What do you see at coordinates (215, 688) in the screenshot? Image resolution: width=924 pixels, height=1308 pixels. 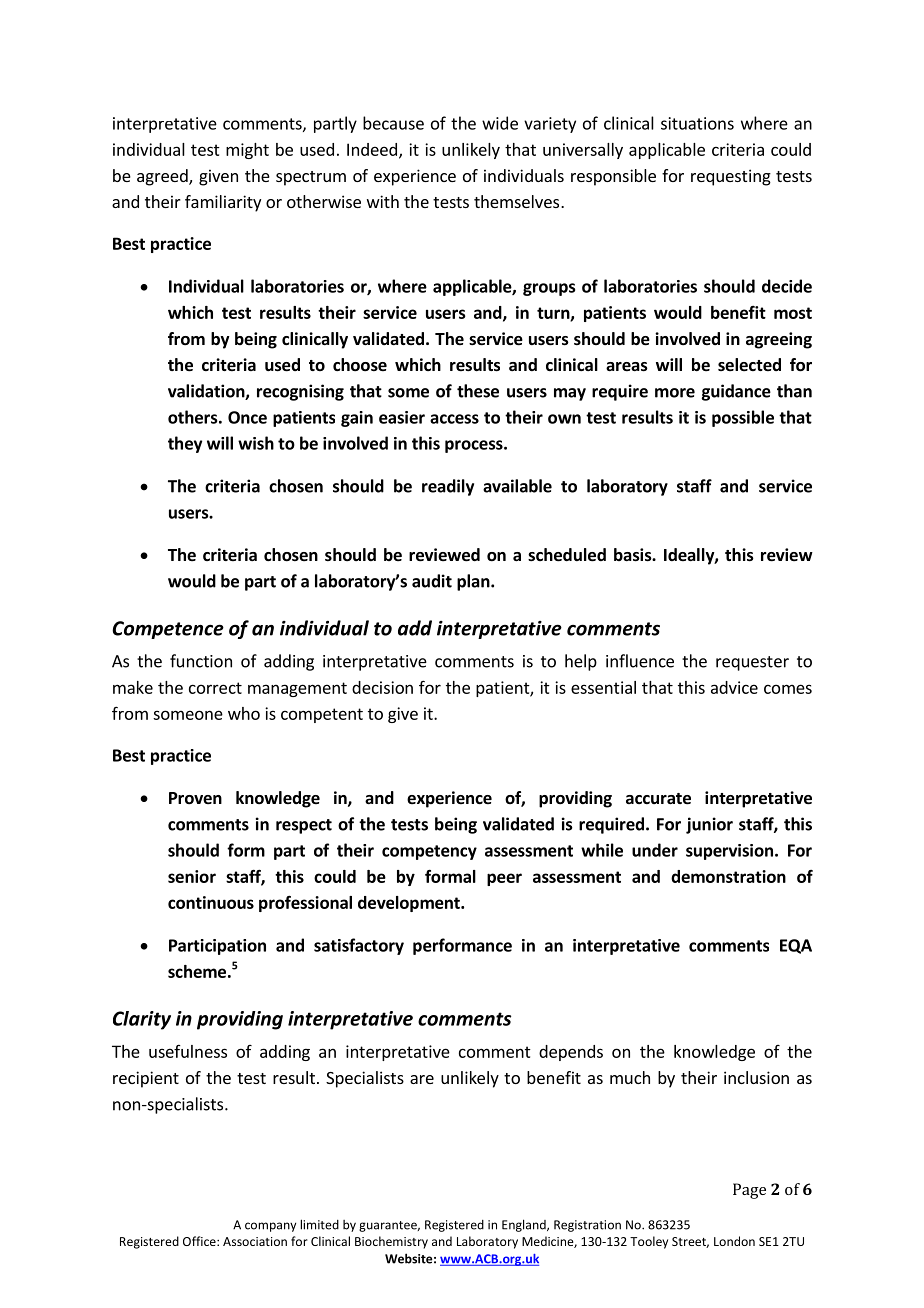 I see `correct` at bounding box center [215, 688].
